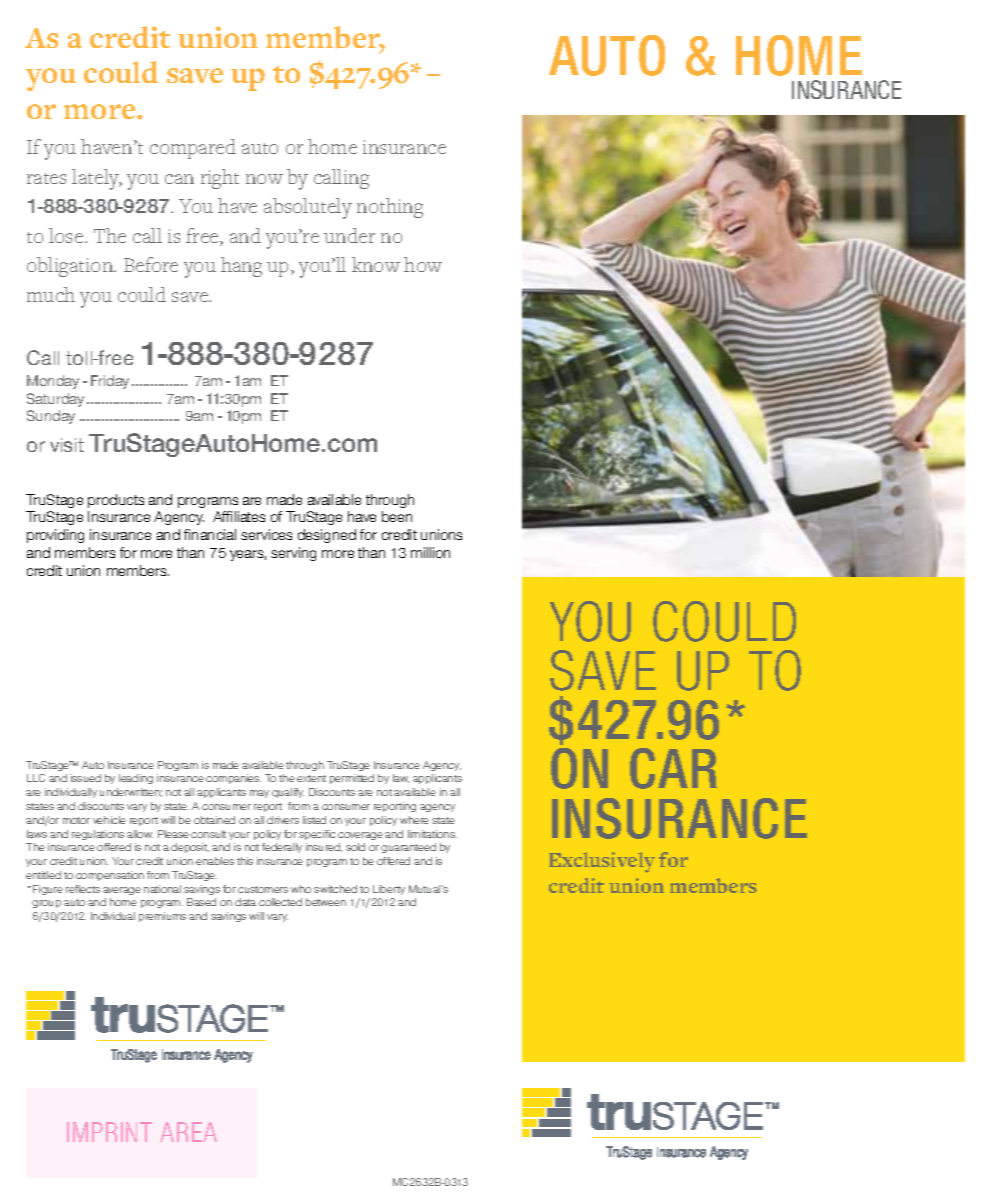 The height and width of the document is (1204, 991). Describe the element at coordinates (97, 179) in the document. I see `lately` at that location.
